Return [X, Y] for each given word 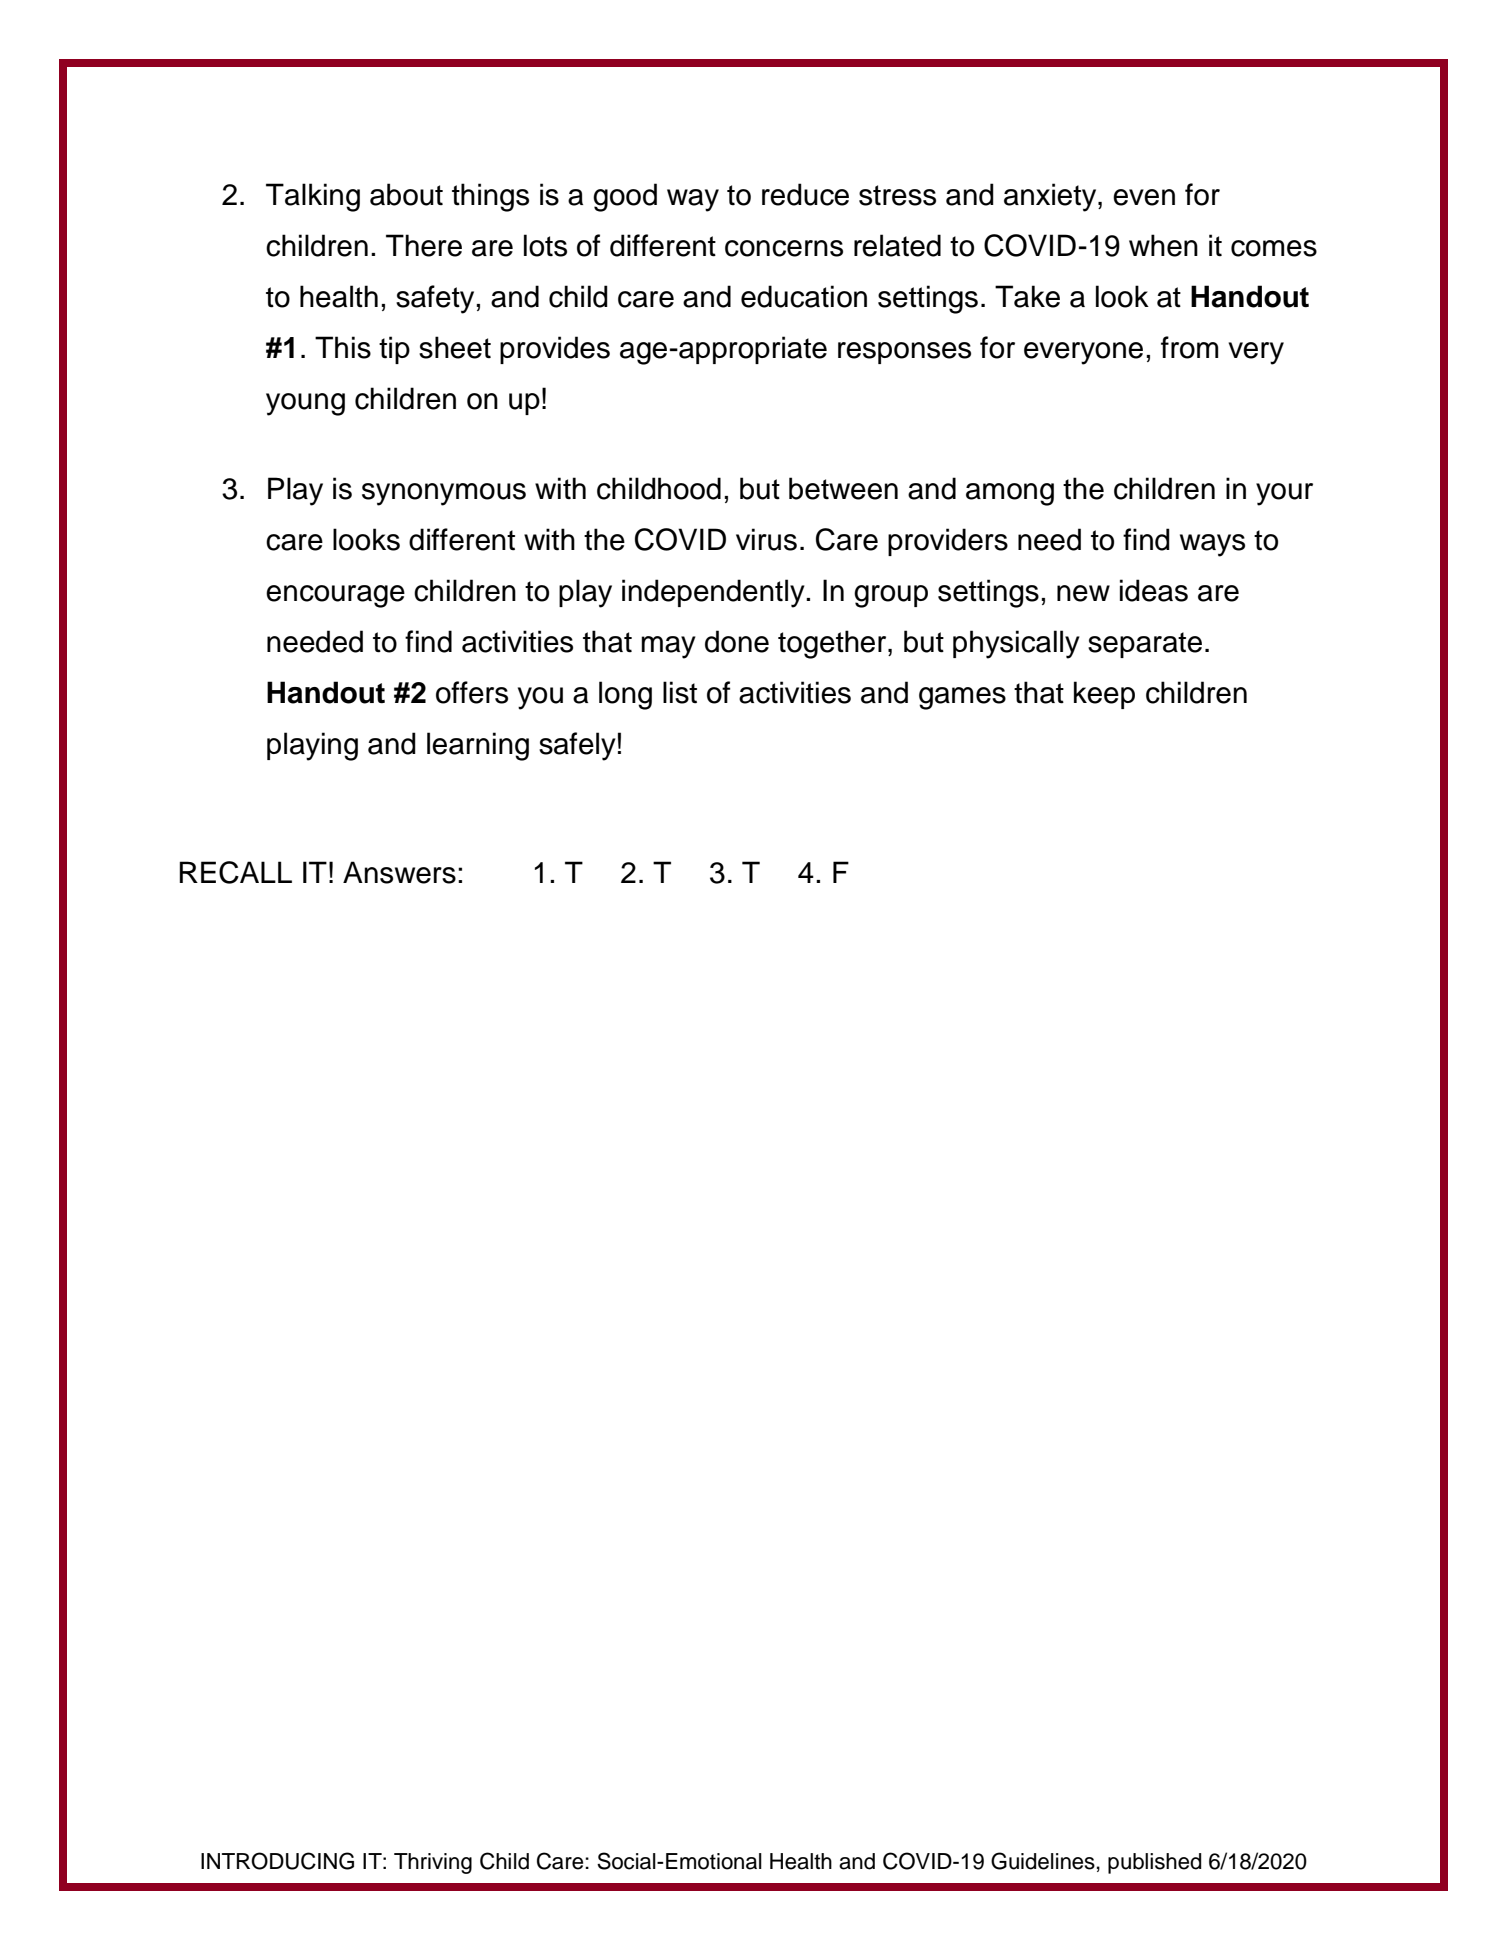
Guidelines [1043, 1861]
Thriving [433, 1863]
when [1163, 245]
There [424, 245]
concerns [784, 248]
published [1154, 1863]
